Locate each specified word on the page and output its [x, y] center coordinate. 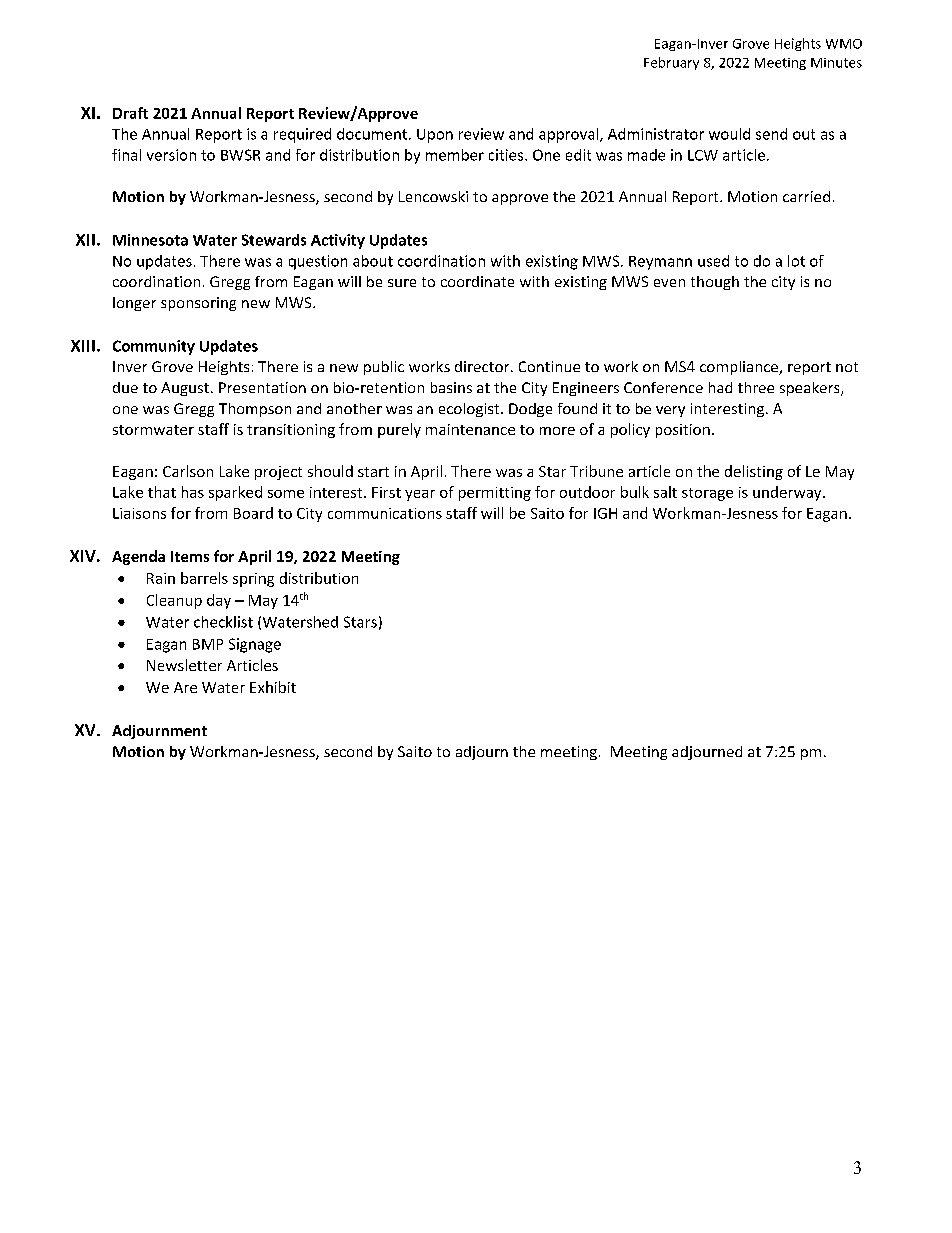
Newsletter [184, 665]
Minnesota [150, 240]
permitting [495, 494]
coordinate [477, 281]
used [713, 261]
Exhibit [273, 687]
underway [788, 493]
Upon [435, 136]
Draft [130, 113]
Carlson [188, 471]
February [671, 63]
